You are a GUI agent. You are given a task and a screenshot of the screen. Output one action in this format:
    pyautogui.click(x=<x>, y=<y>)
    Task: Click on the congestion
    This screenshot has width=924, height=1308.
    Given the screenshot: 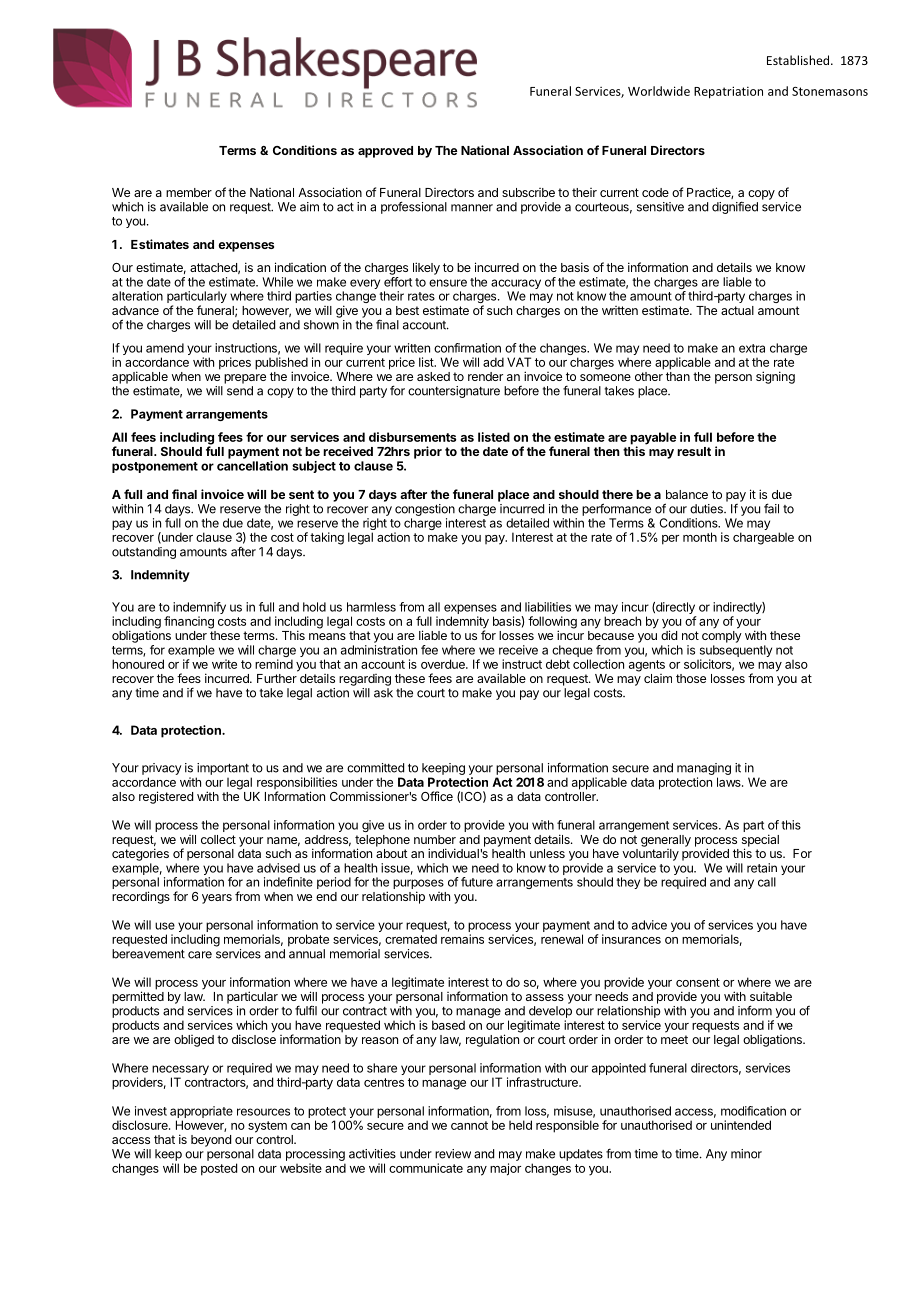 What is the action you would take?
    pyautogui.click(x=425, y=511)
